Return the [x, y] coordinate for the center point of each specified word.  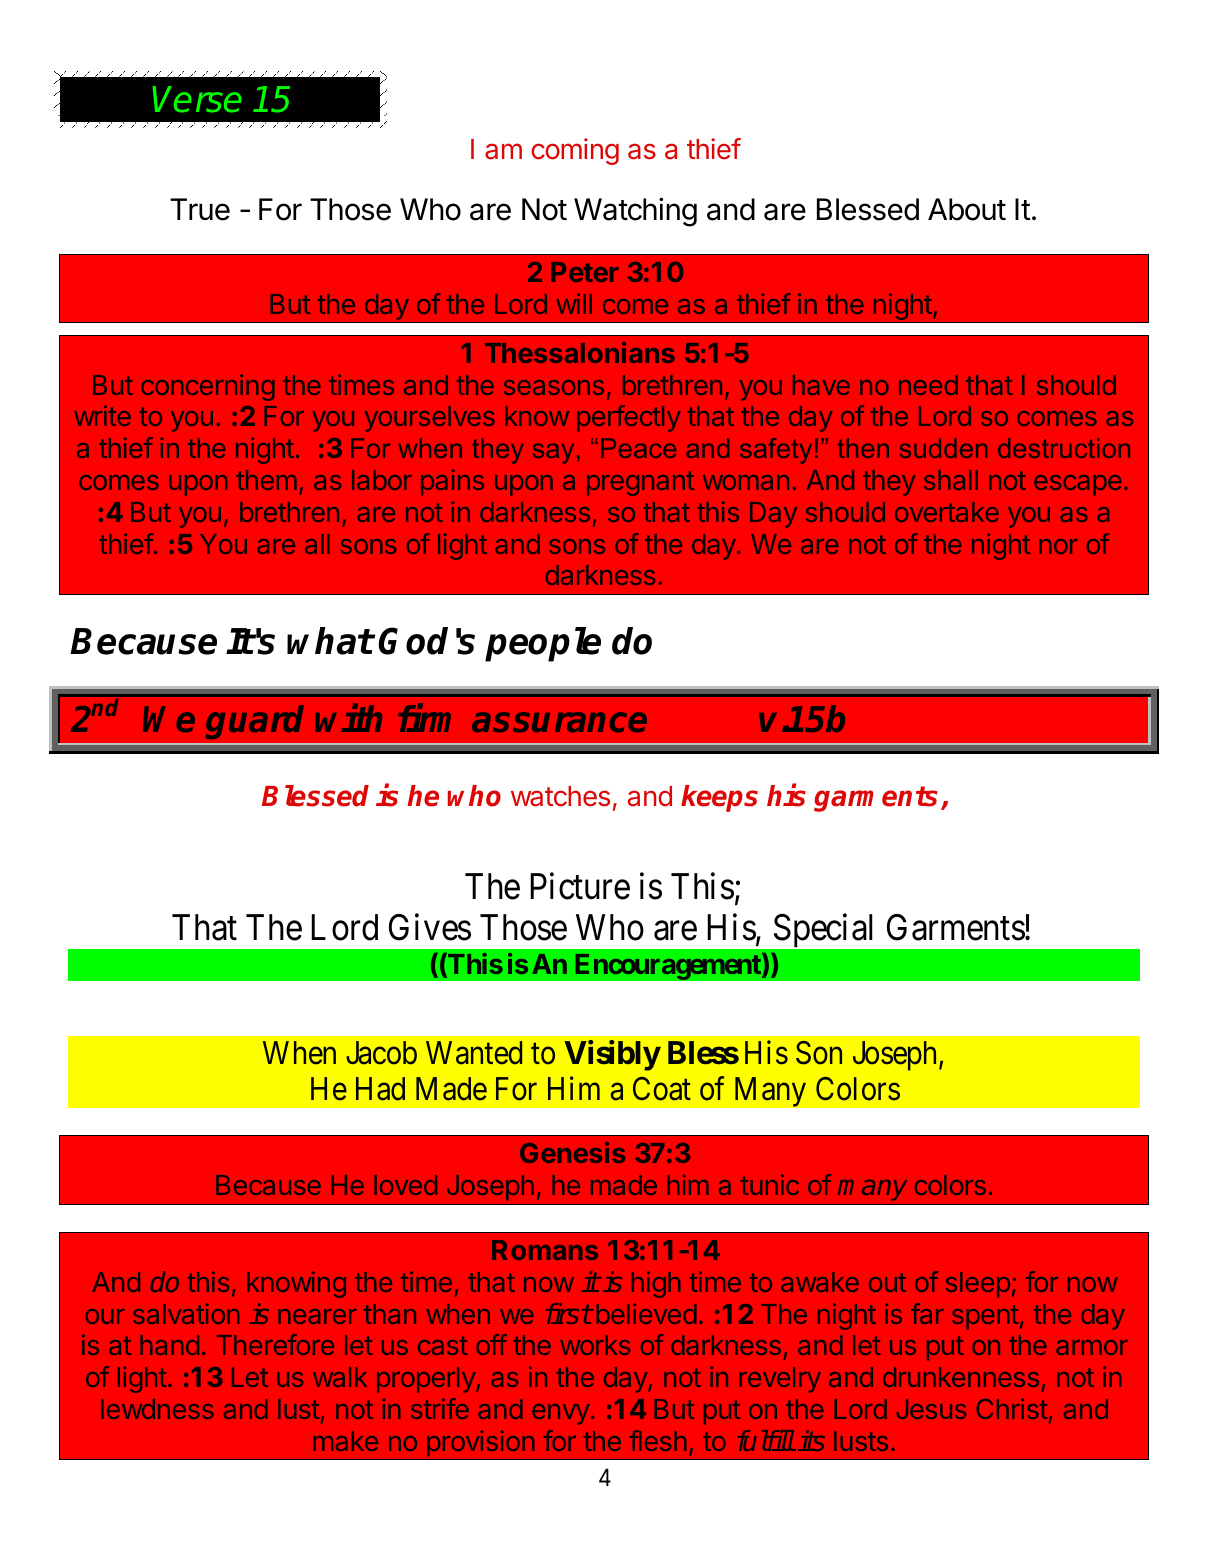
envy [561, 1414]
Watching [635, 212]
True [200, 209]
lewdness [157, 1409]
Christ [1012, 1408]
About [967, 209]
